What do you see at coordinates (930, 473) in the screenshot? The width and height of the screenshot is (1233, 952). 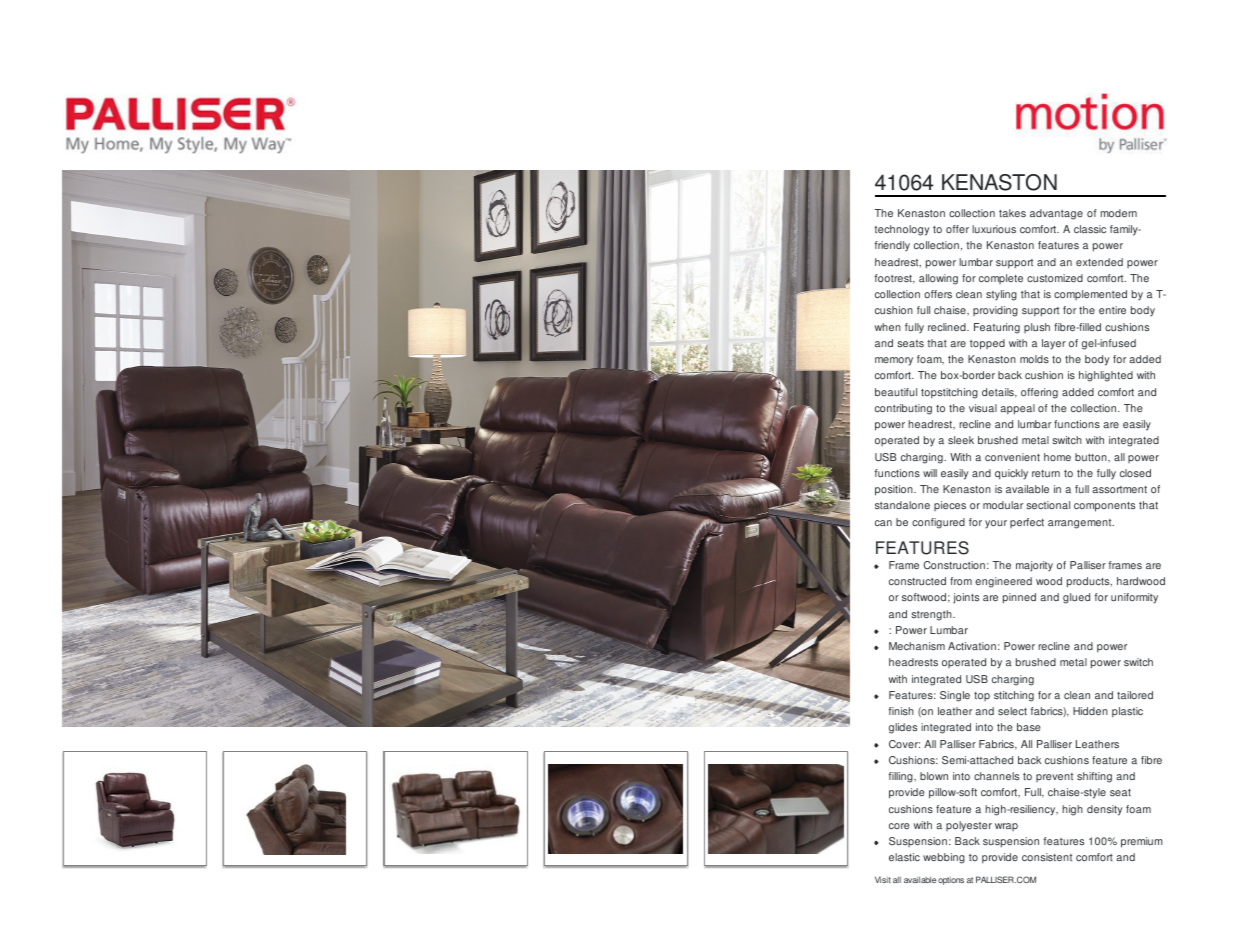 I see `will` at bounding box center [930, 473].
